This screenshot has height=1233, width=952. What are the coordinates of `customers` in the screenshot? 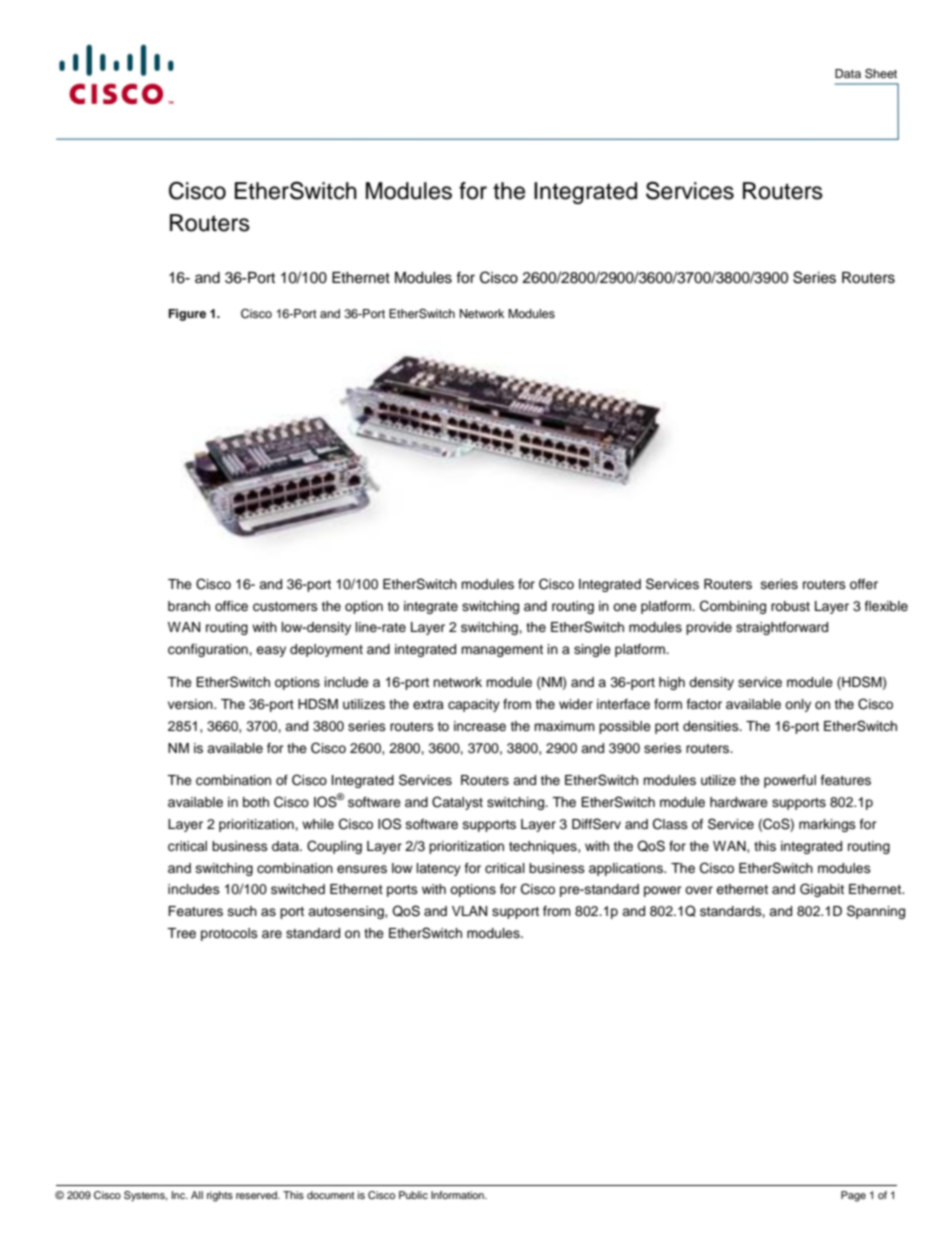 It's located at (285, 607).
